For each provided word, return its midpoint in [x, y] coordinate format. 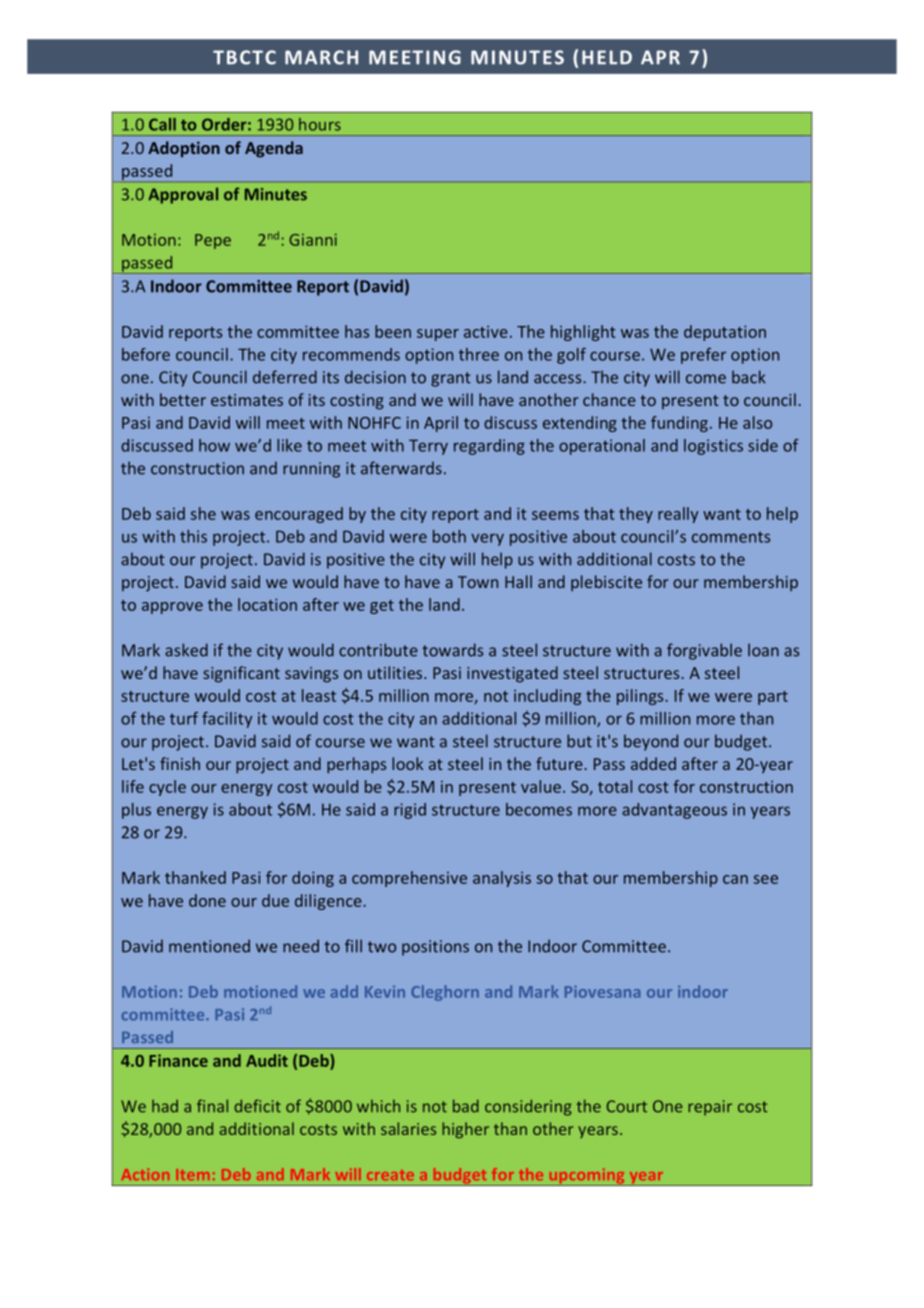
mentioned [209, 946]
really [678, 515]
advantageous [674, 811]
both [449, 536]
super [438, 335]
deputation [725, 333]
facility [227, 720]
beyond [651, 742]
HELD [607, 57]
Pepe [213, 241]
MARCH [321, 57]
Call [162, 124]
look [407, 763]
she [203, 513]
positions [435, 948]
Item [192, 1174]
